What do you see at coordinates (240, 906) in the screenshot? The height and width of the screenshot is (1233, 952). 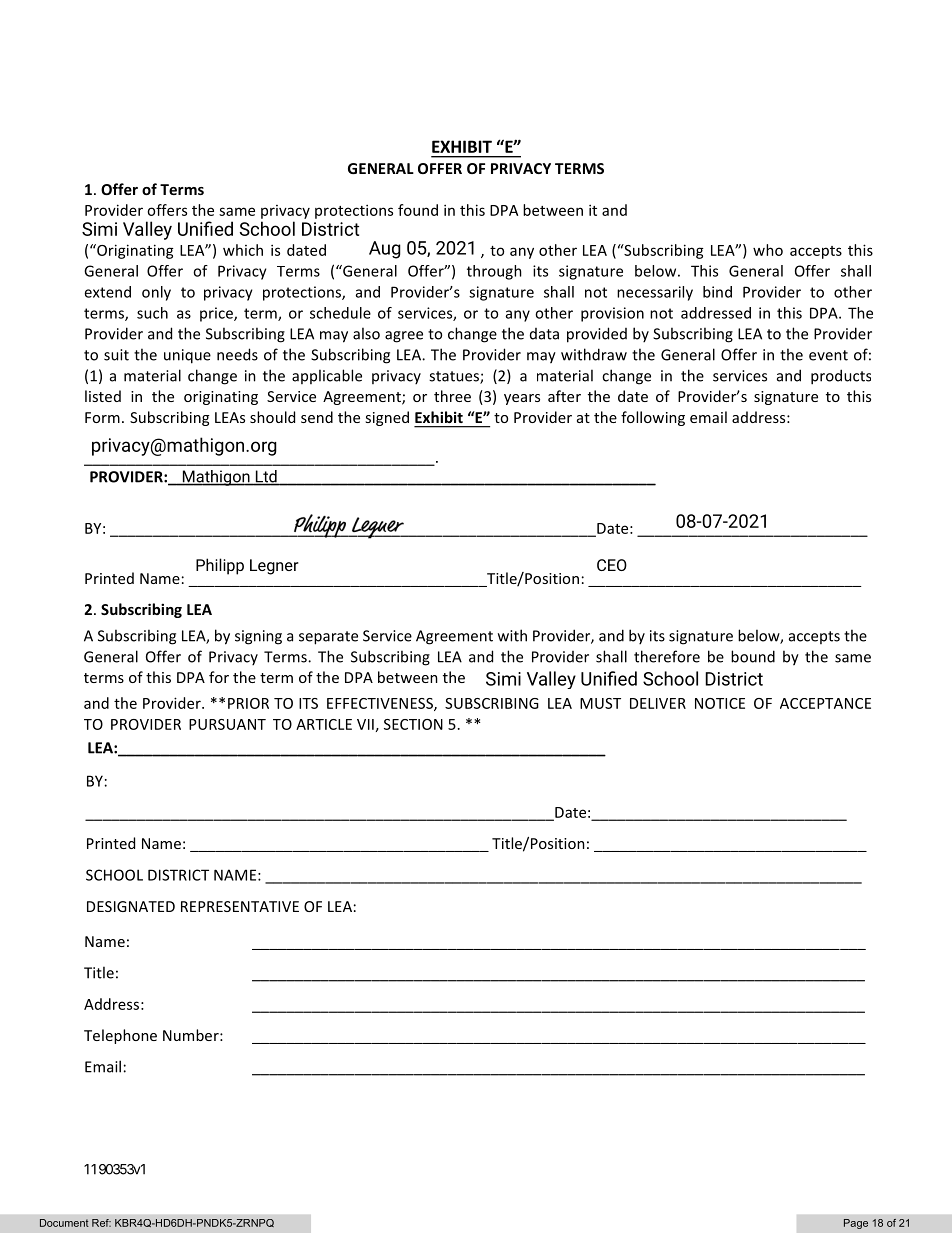 I see `REPRESENTATIVE` at bounding box center [240, 906].
